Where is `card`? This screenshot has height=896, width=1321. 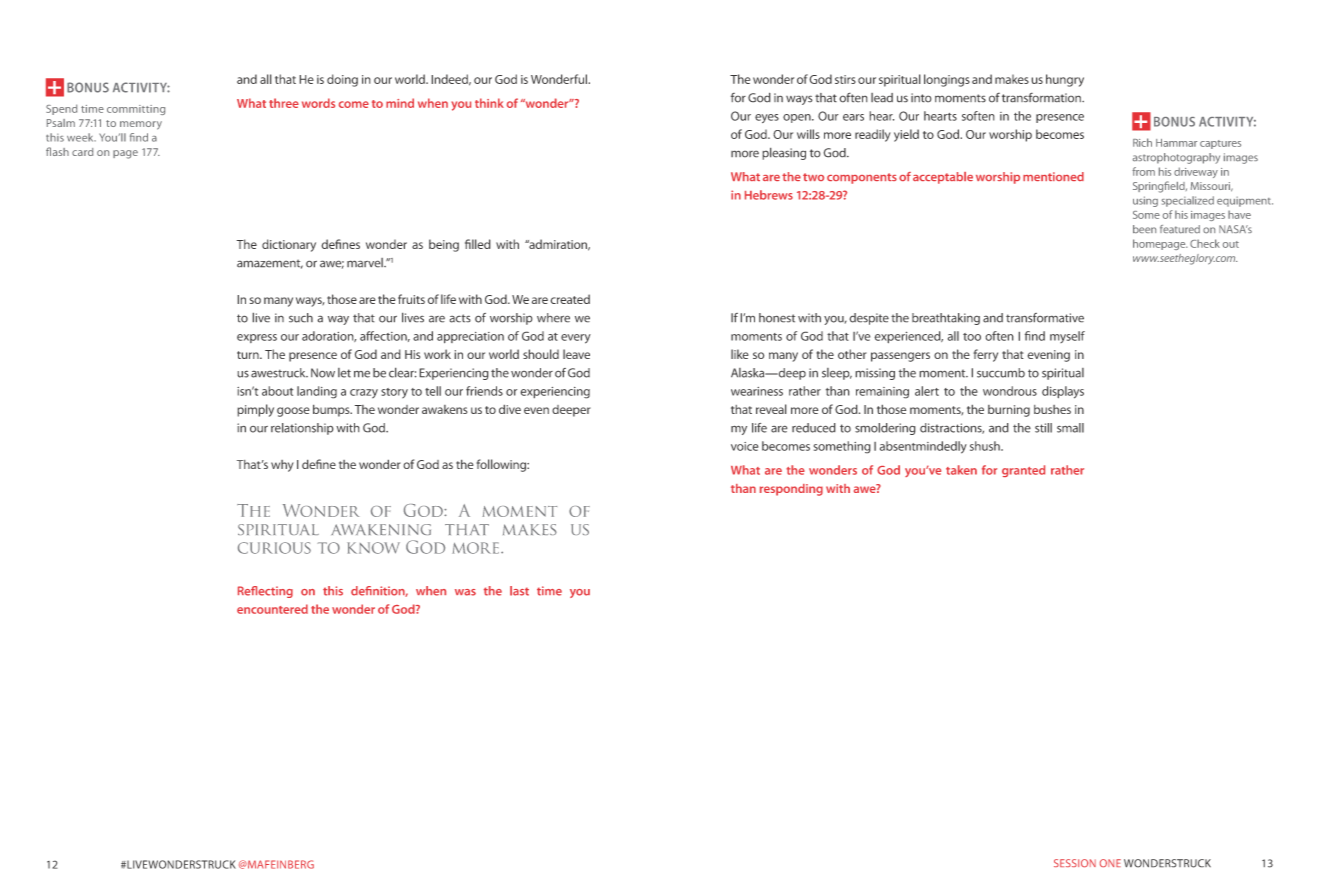
card is located at coordinates (82, 152).
